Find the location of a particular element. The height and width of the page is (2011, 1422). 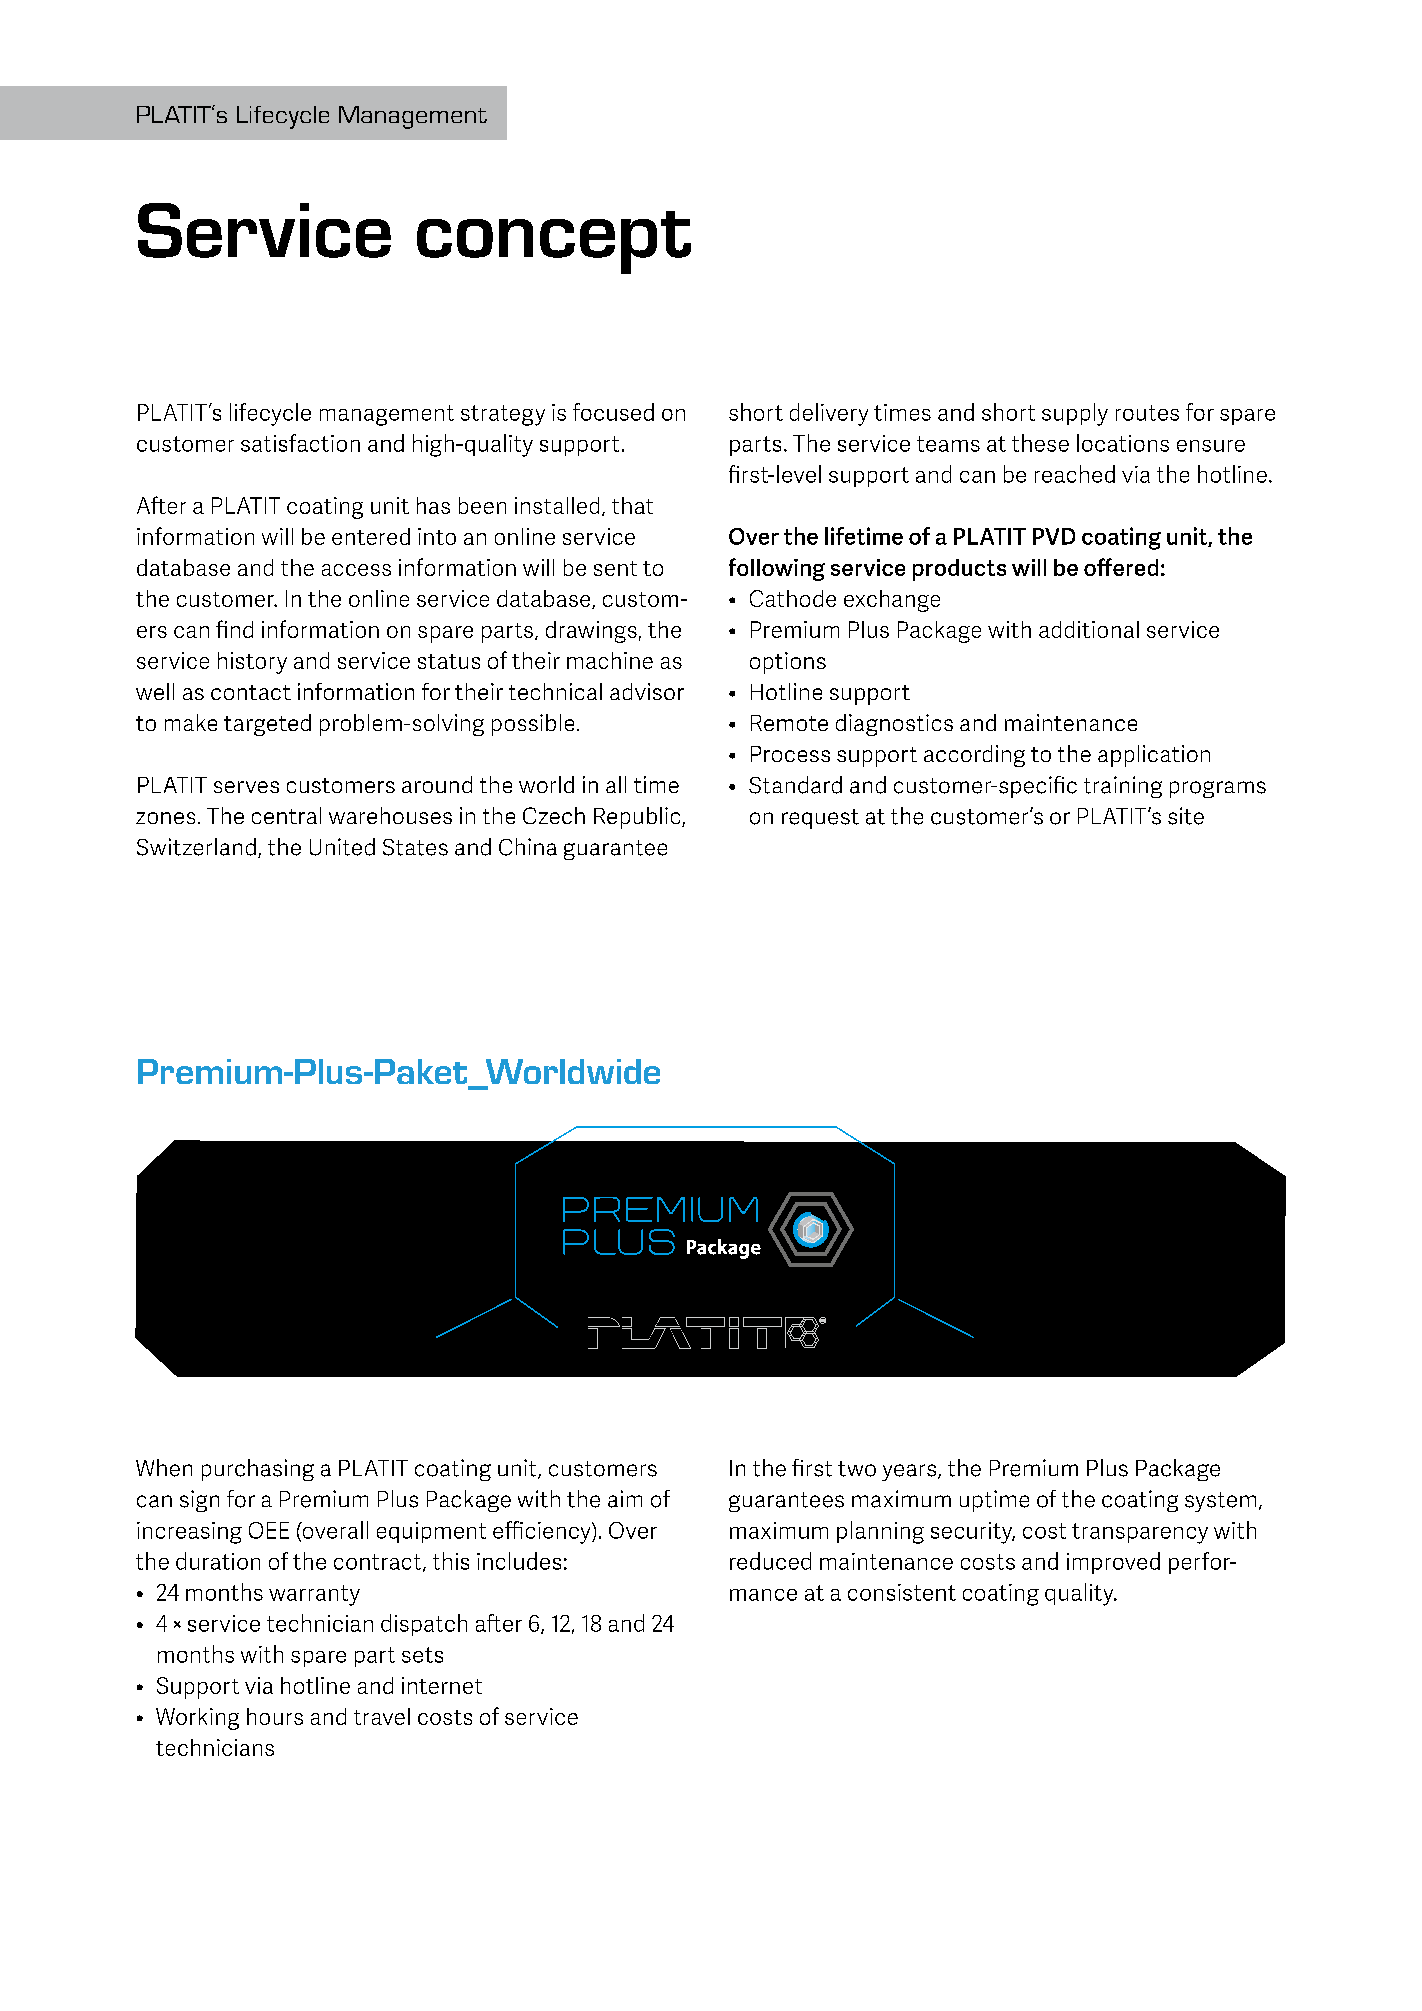

reduced is located at coordinates (770, 1561).
